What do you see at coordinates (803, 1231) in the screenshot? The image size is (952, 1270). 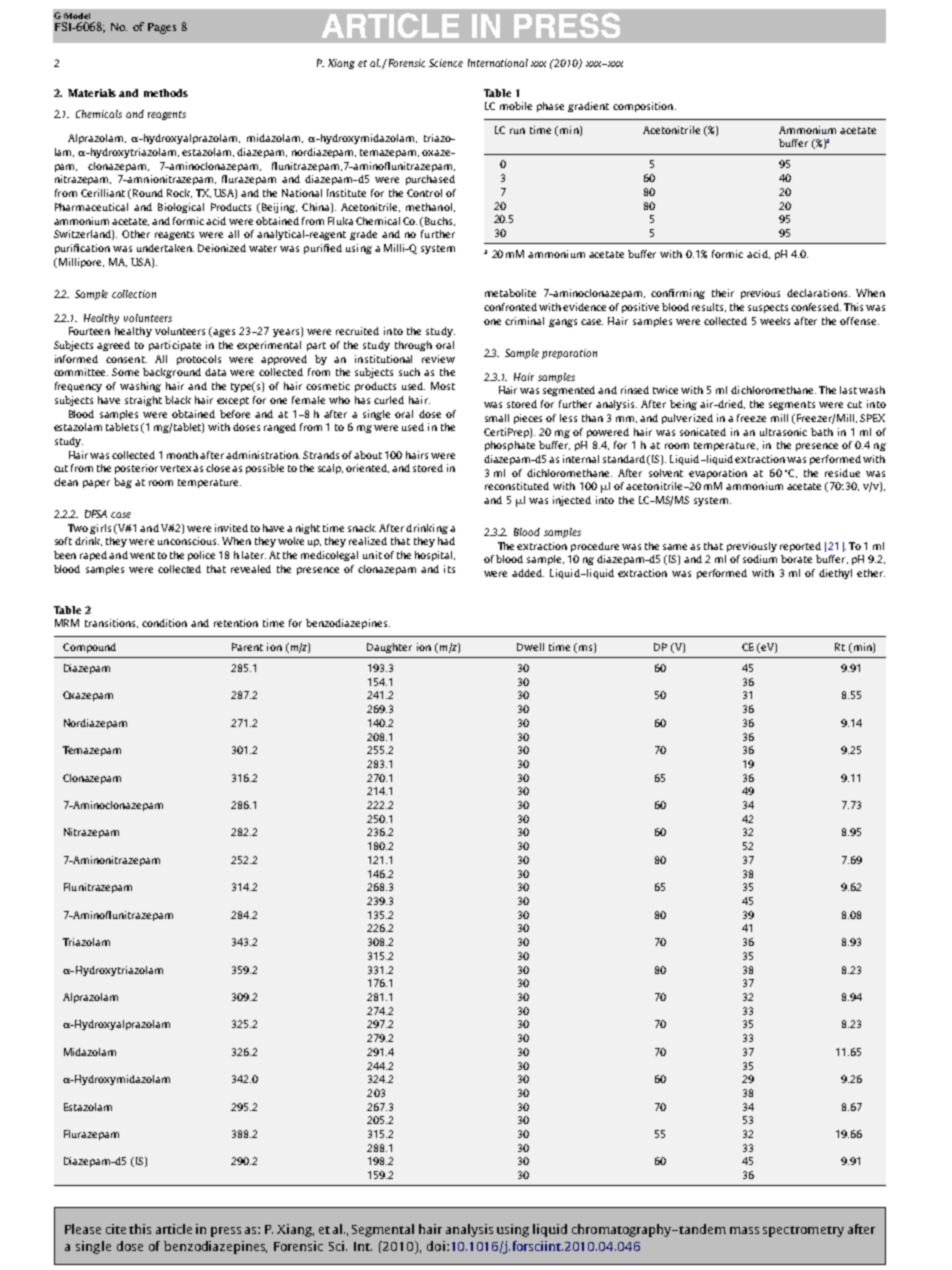 I see `spectrometry` at bounding box center [803, 1231].
